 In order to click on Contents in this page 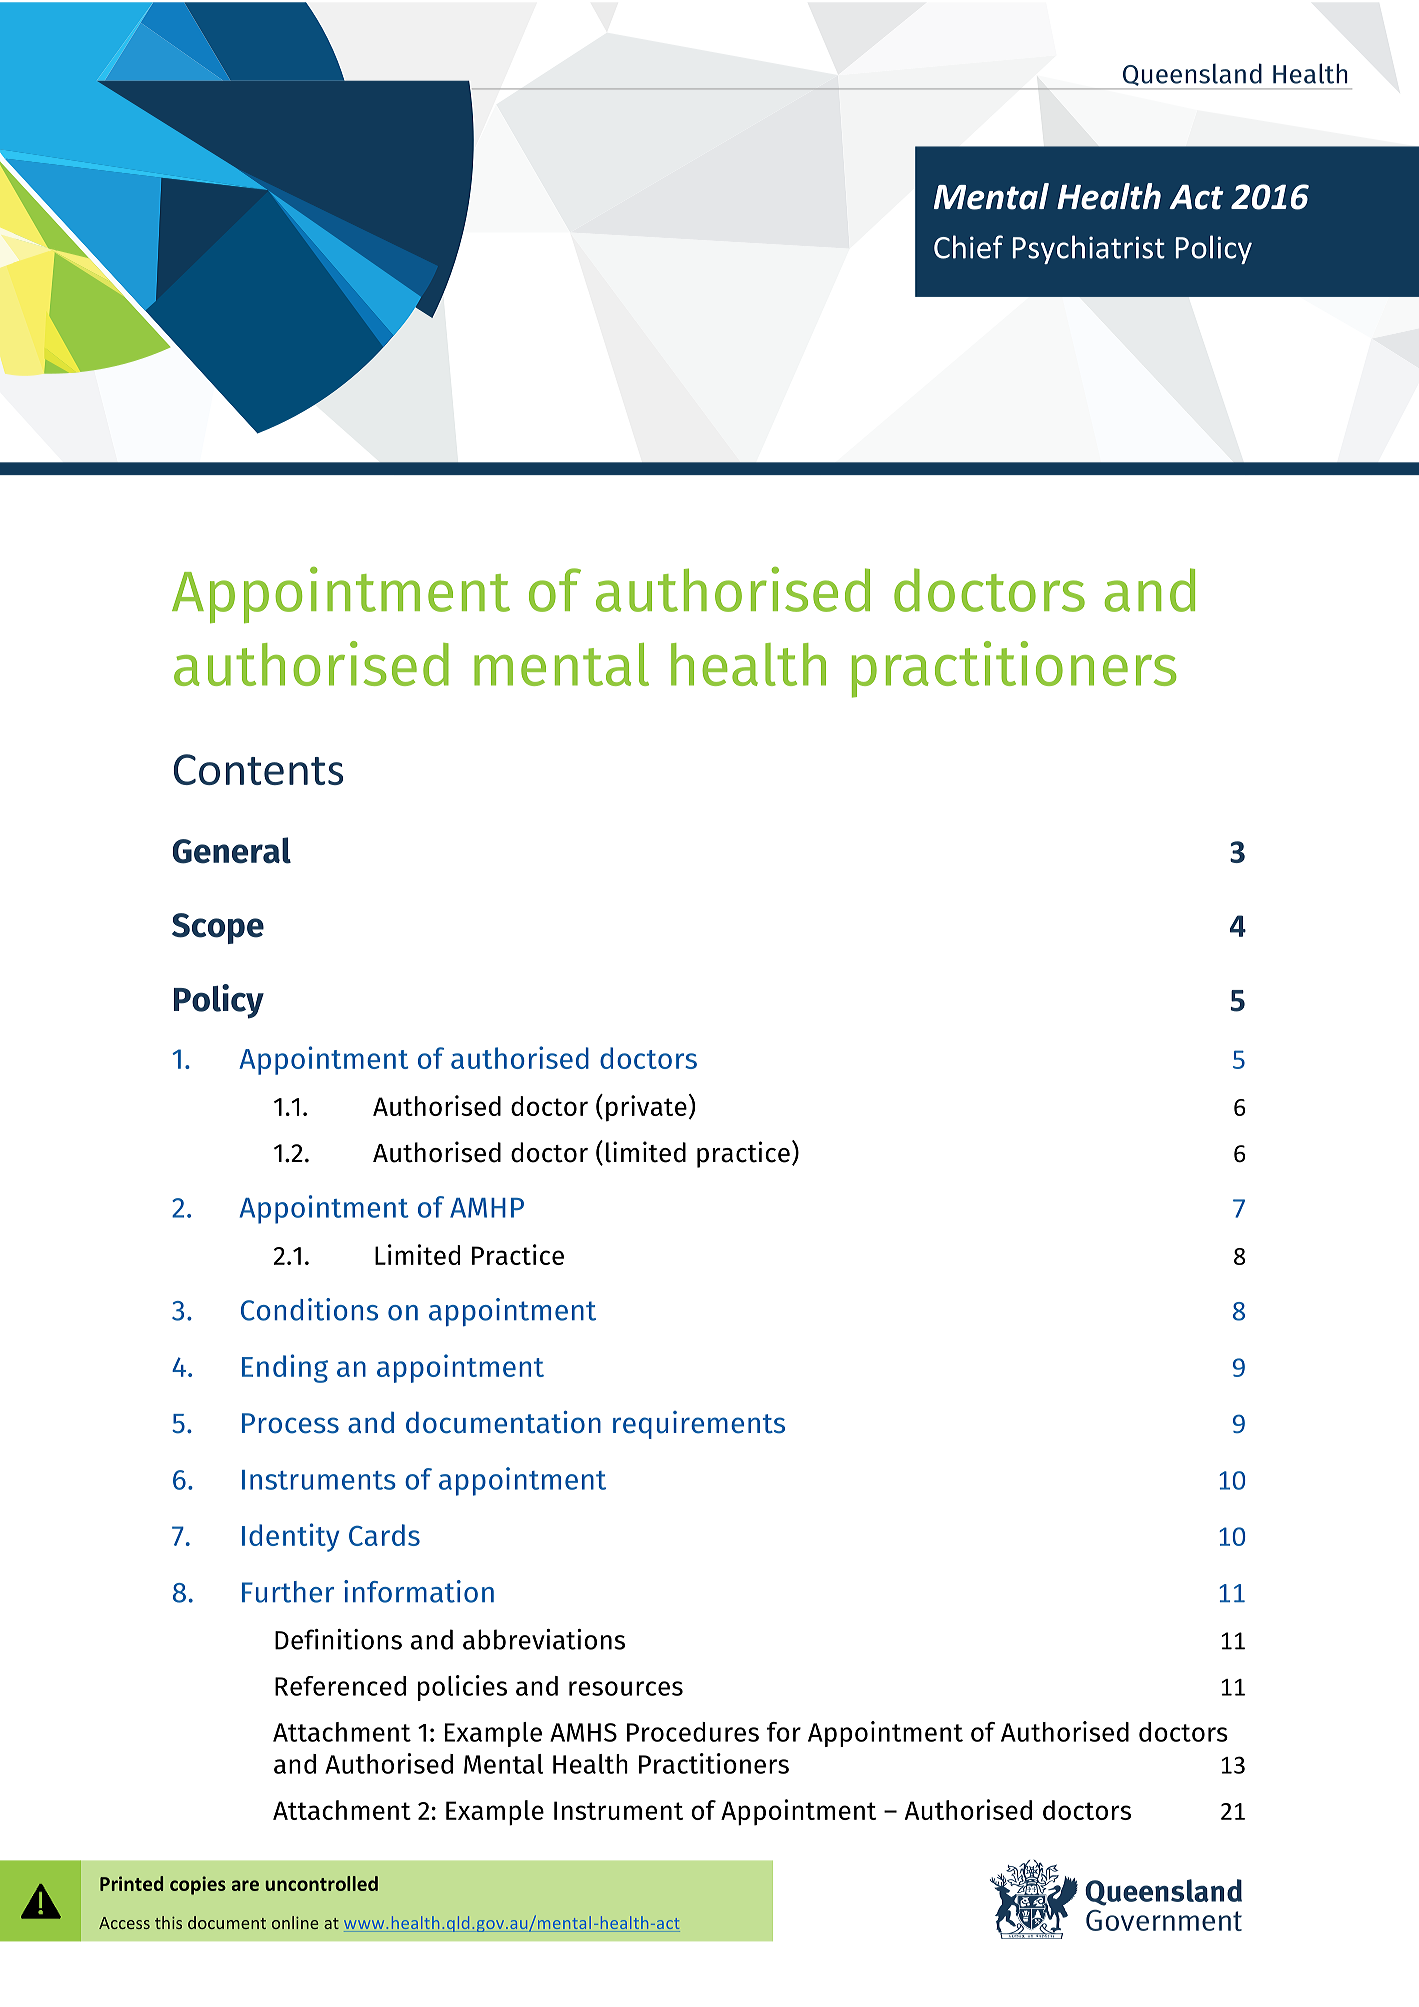, I will do `click(258, 769)`.
